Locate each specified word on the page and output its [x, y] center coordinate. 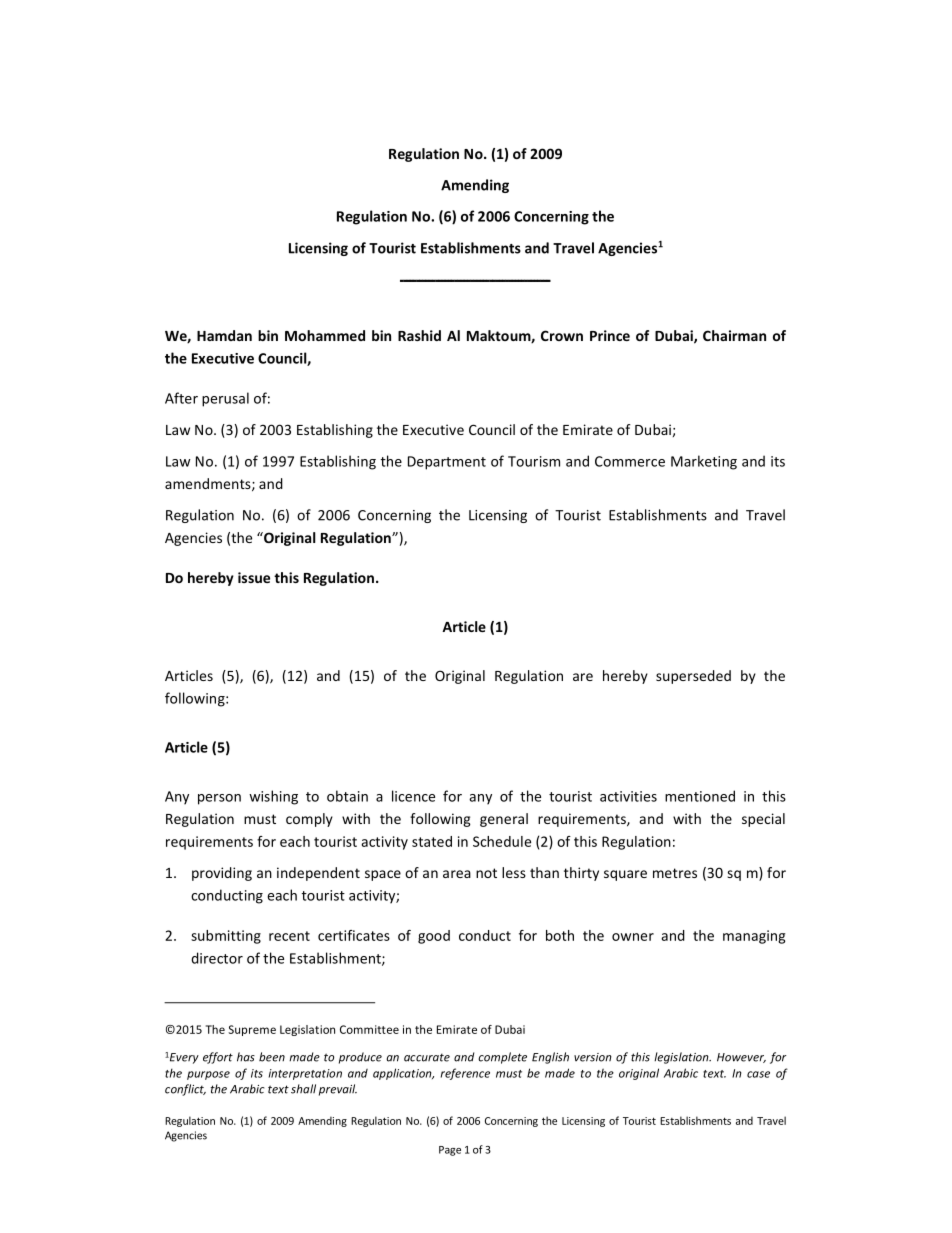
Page [450, 1151]
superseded [693, 677]
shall [303, 1089]
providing [222, 874]
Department [447, 463]
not [486, 873]
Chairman [734, 335]
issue [254, 577]
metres [675, 873]
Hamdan [224, 335]
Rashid [419, 335]
